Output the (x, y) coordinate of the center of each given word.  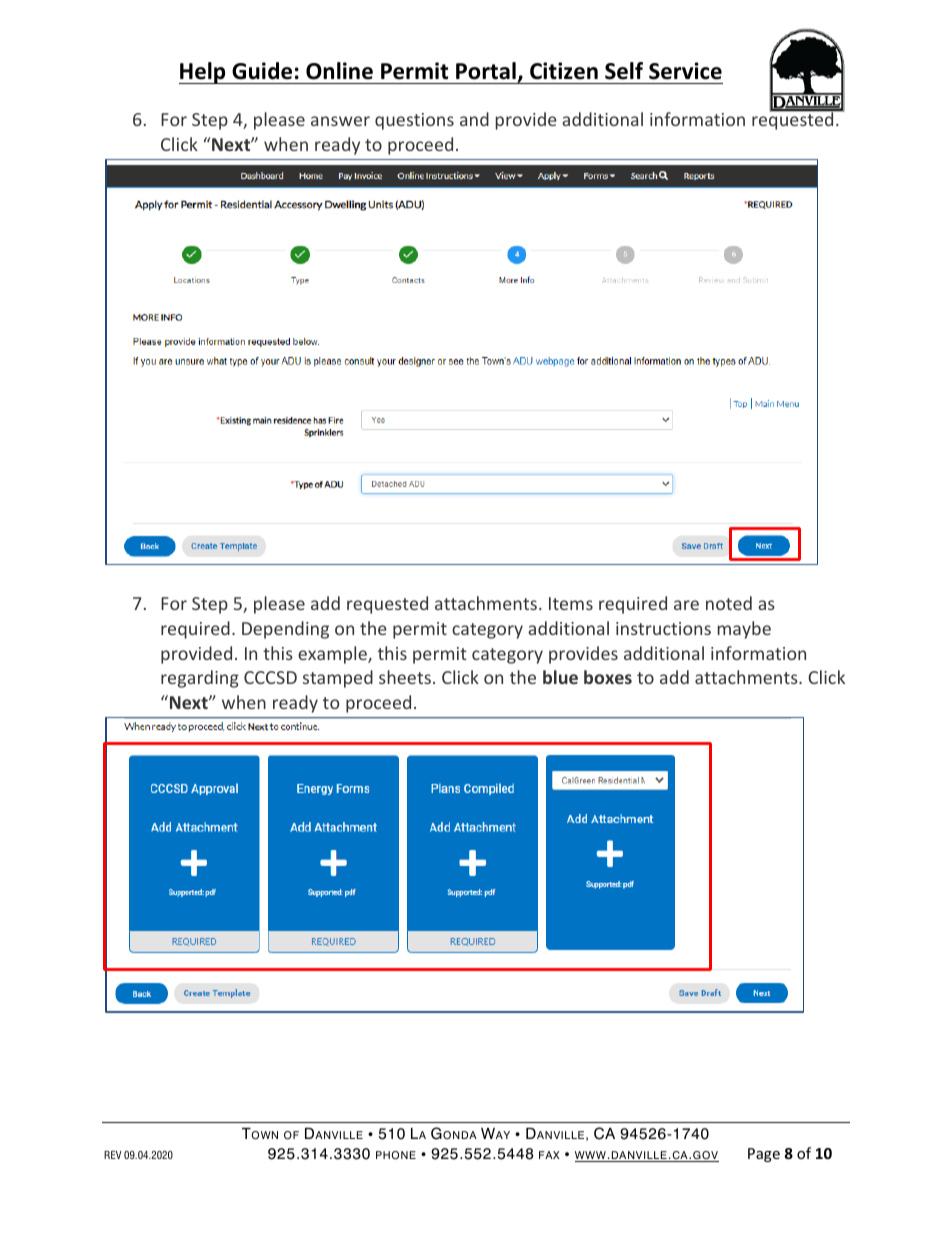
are (686, 605)
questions (414, 121)
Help (203, 73)
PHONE (396, 1155)
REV (113, 1155)
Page (764, 1155)
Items (571, 603)
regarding (200, 679)
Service (685, 71)
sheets (405, 677)
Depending (285, 630)
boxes (608, 677)
